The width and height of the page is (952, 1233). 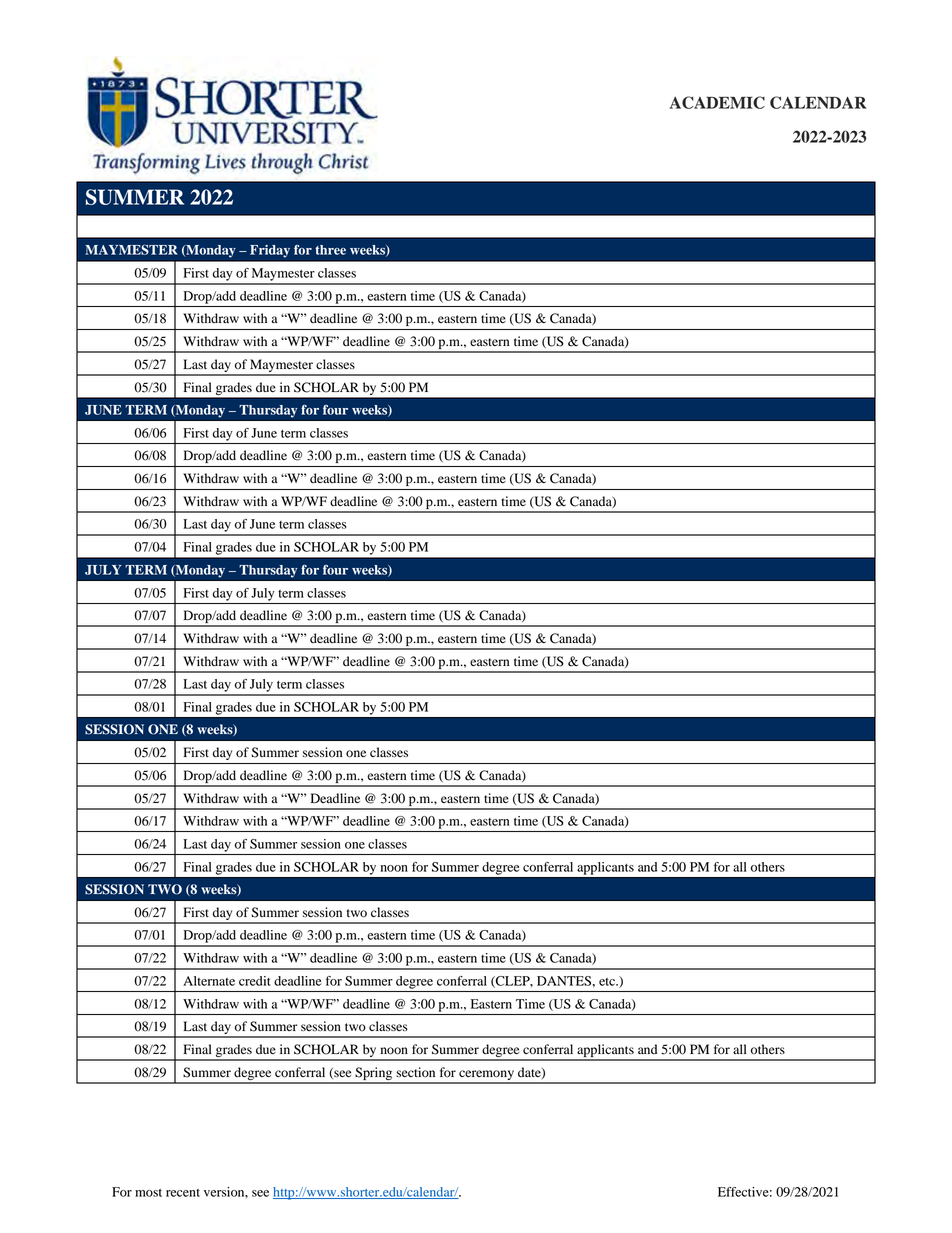 I want to click on Alternate, so click(x=209, y=981).
